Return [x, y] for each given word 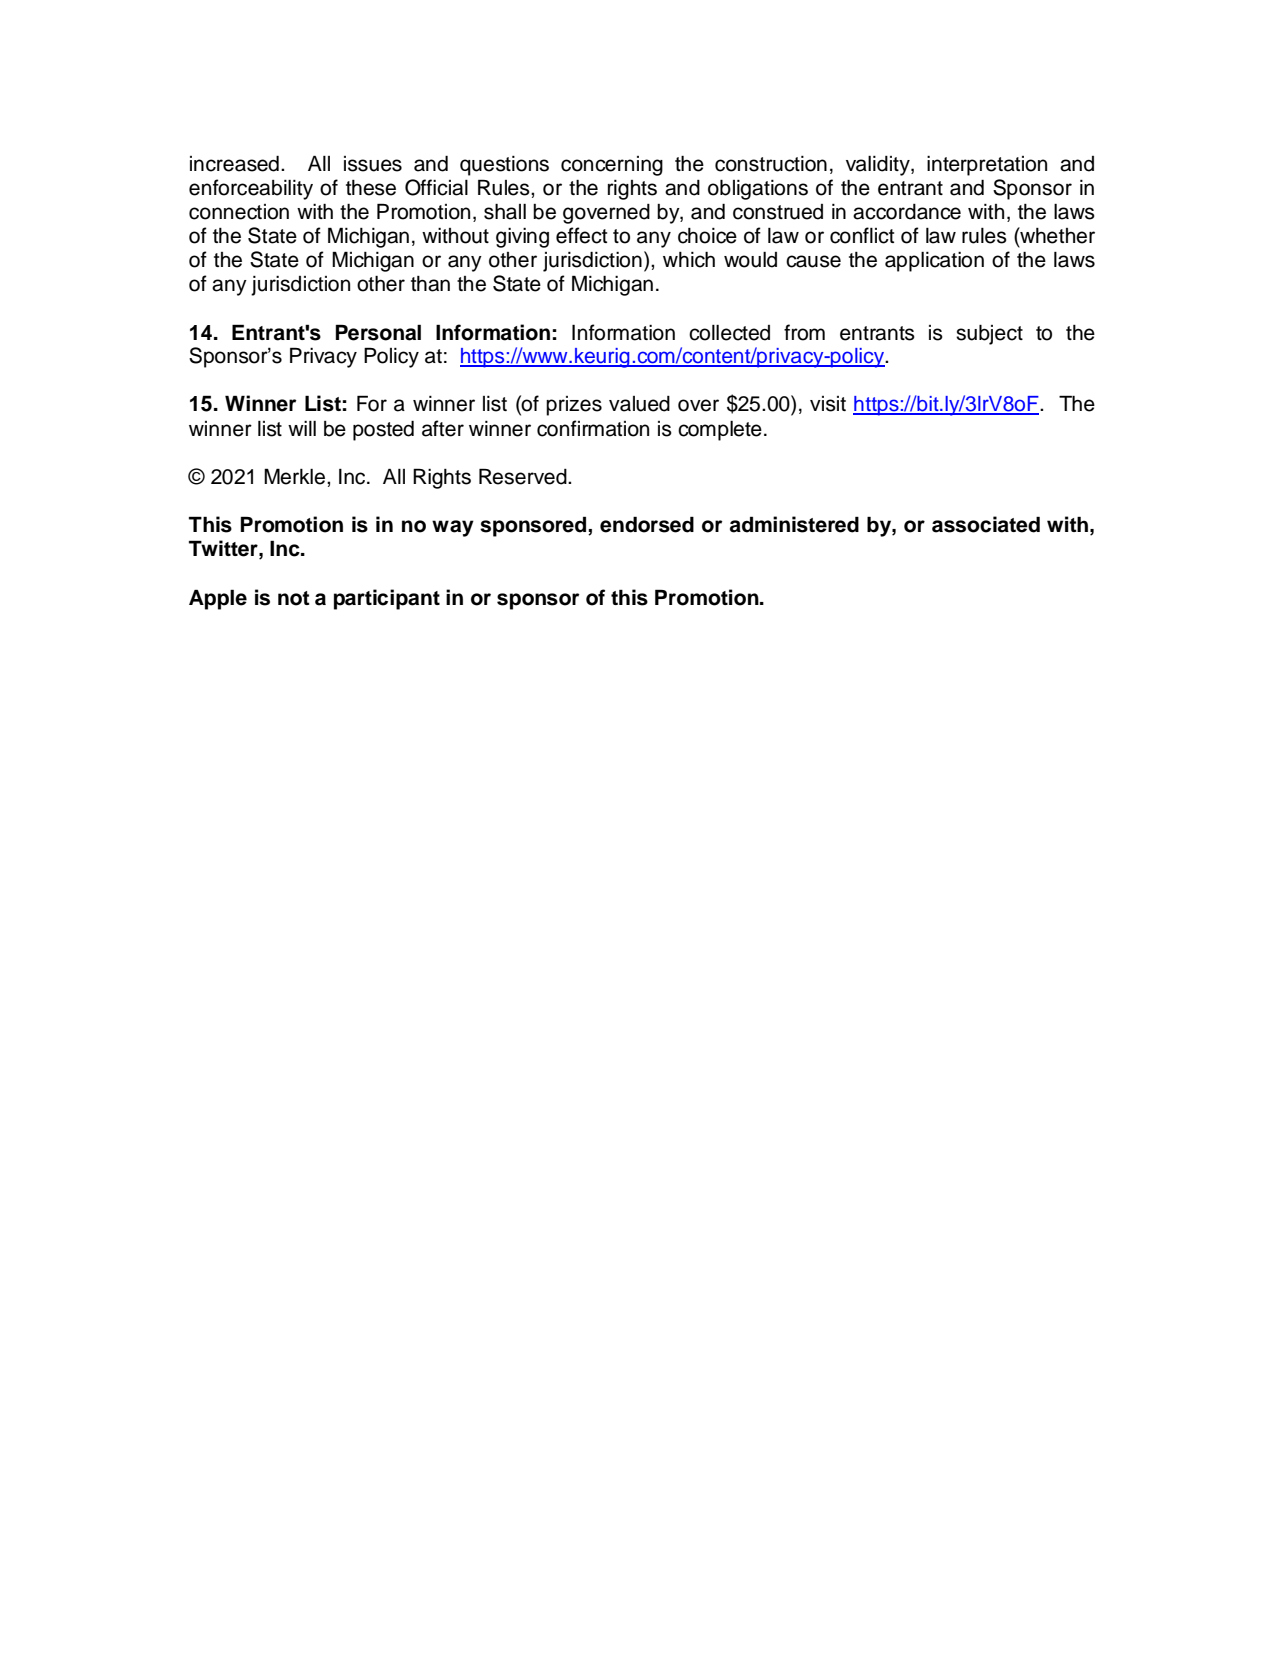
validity [879, 166]
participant [387, 599]
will [302, 428]
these [371, 188]
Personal [378, 332]
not [294, 598]
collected [729, 333]
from [804, 332]
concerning [612, 166]
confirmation [593, 428]
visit [828, 404]
